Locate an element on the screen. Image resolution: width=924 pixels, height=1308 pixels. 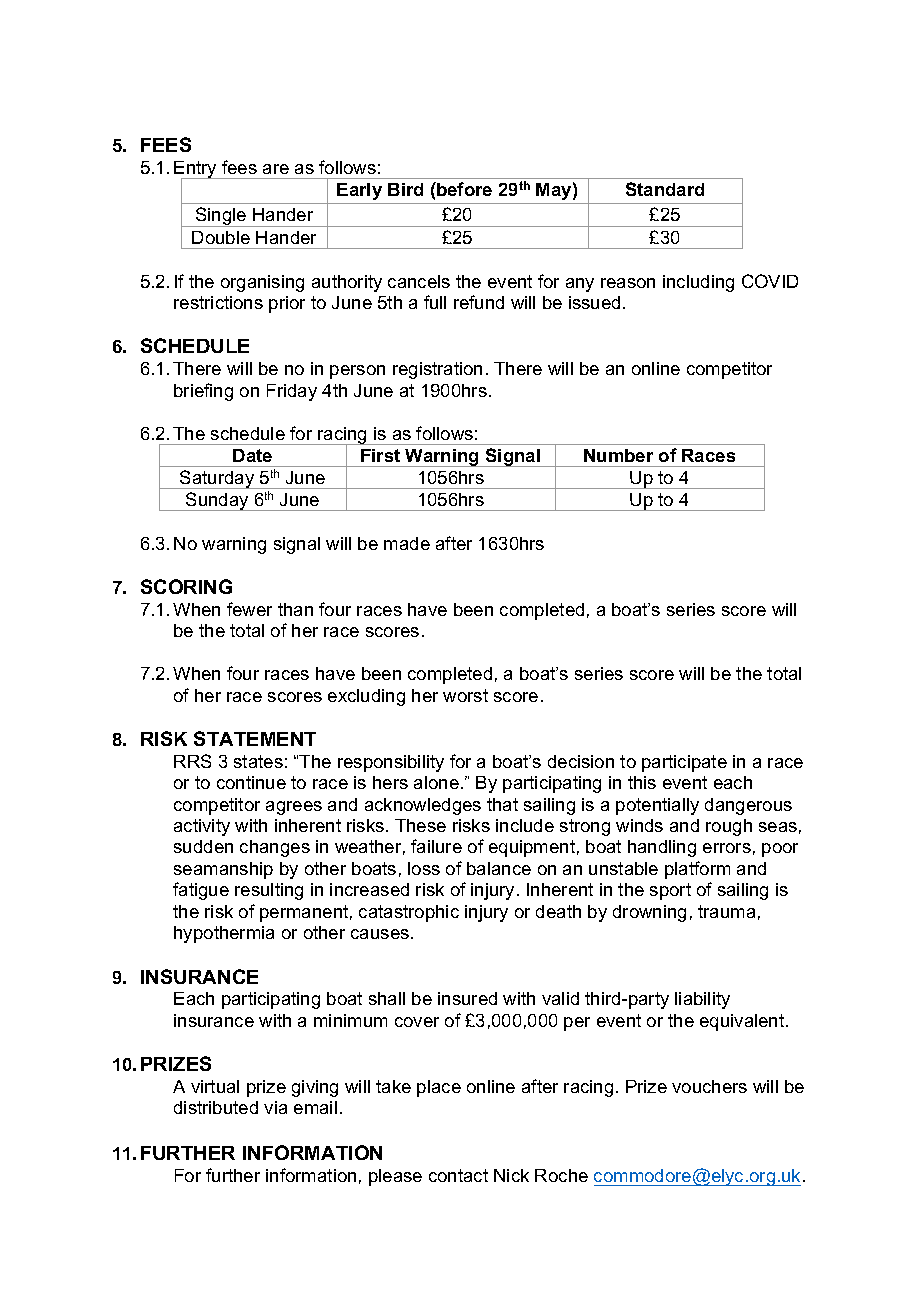
including is located at coordinates (698, 283).
